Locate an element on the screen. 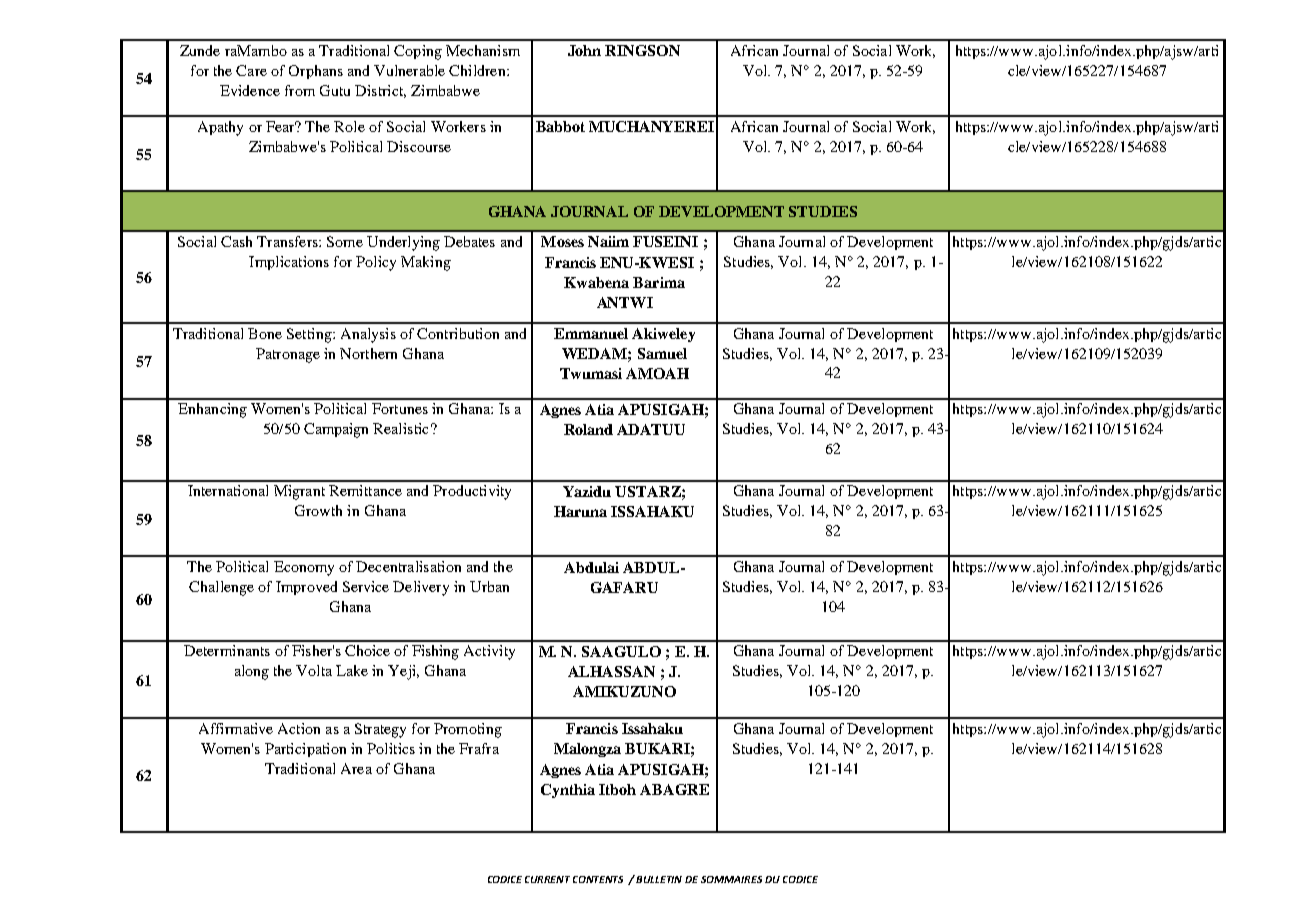 Image resolution: width=1308 pixels, height=924 pixels. John is located at coordinates (584, 50).
